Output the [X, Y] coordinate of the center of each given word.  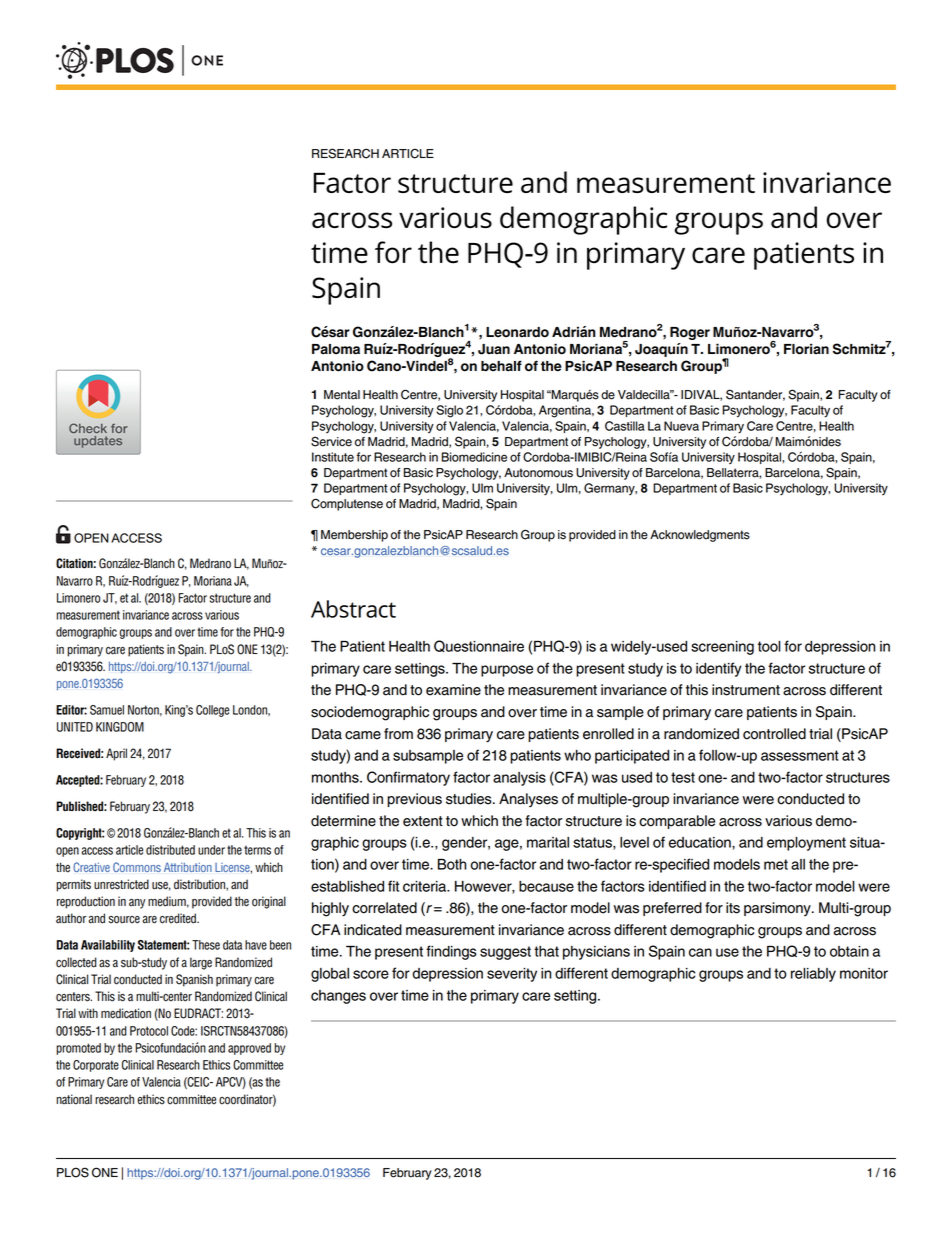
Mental [342, 395]
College [212, 711]
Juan [494, 349]
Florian [806, 349]
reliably [813, 975]
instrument [746, 690]
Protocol [149, 1031]
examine [453, 690]
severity [512, 975]
